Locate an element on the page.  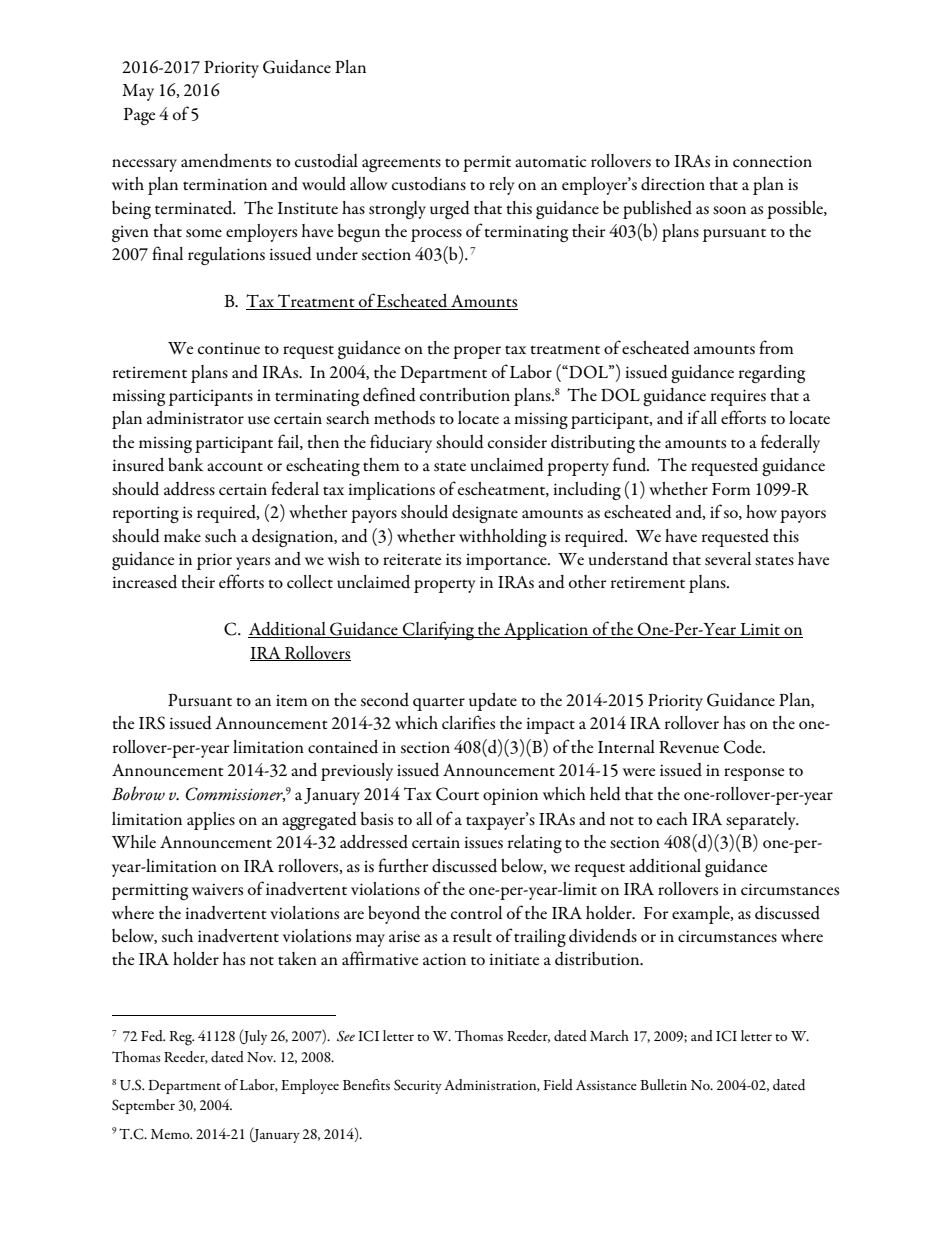
increased is located at coordinates (144, 582).
